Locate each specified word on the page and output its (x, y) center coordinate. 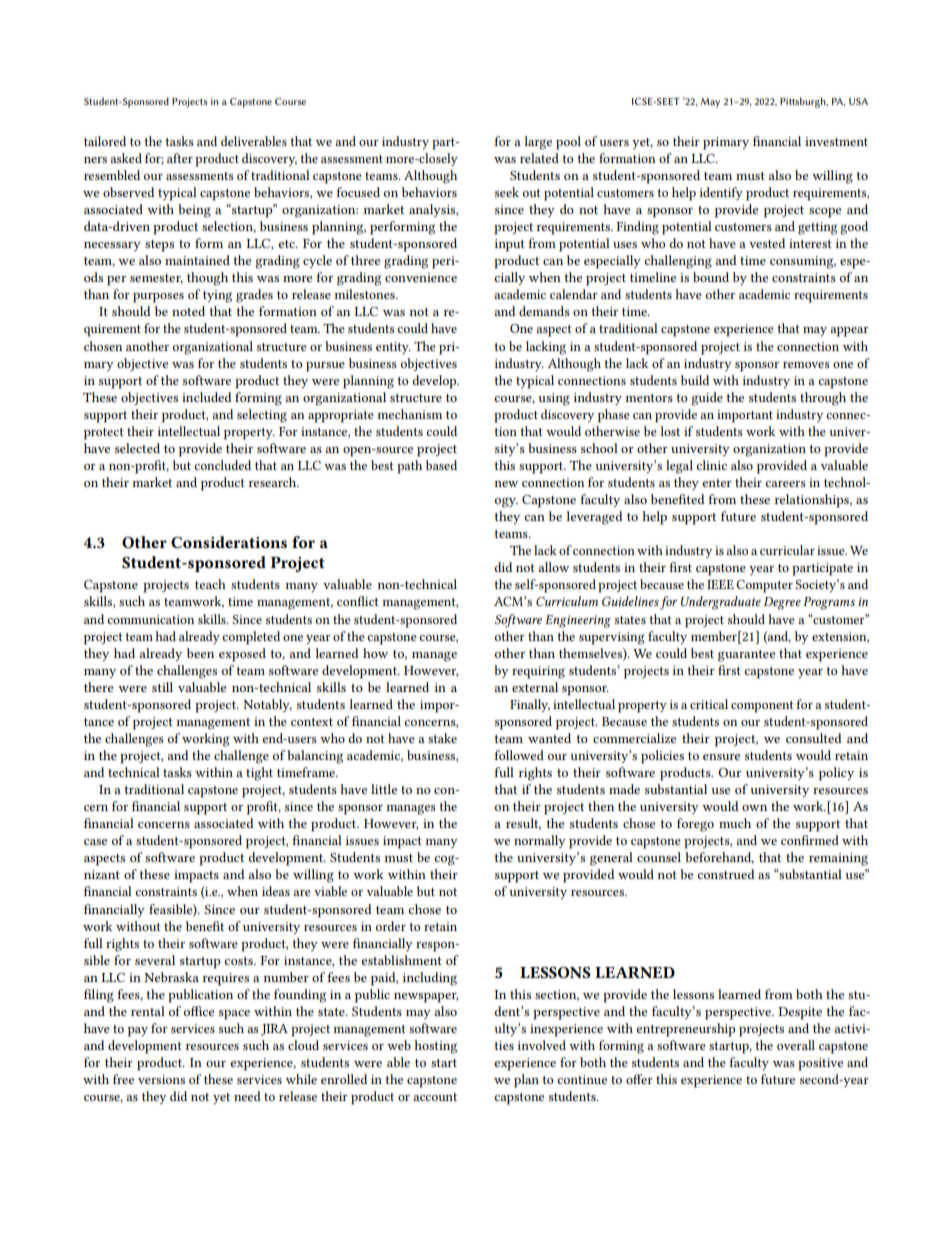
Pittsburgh (804, 102)
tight (259, 774)
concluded (222, 465)
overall (796, 1045)
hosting (435, 1047)
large (538, 143)
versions (161, 1079)
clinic (711, 465)
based (441, 465)
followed (519, 755)
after (180, 158)
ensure (721, 757)
